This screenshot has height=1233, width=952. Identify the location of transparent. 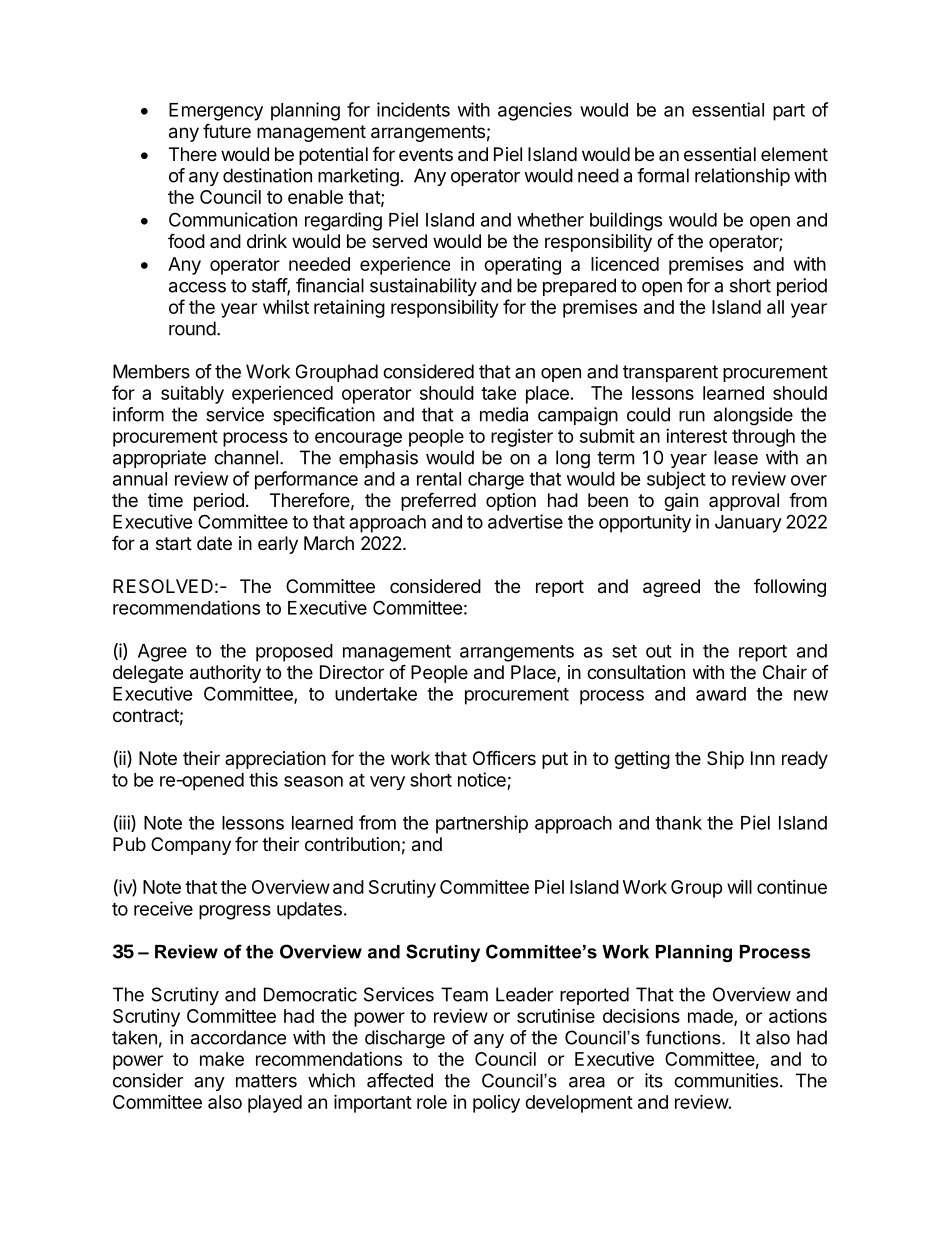
(670, 373).
